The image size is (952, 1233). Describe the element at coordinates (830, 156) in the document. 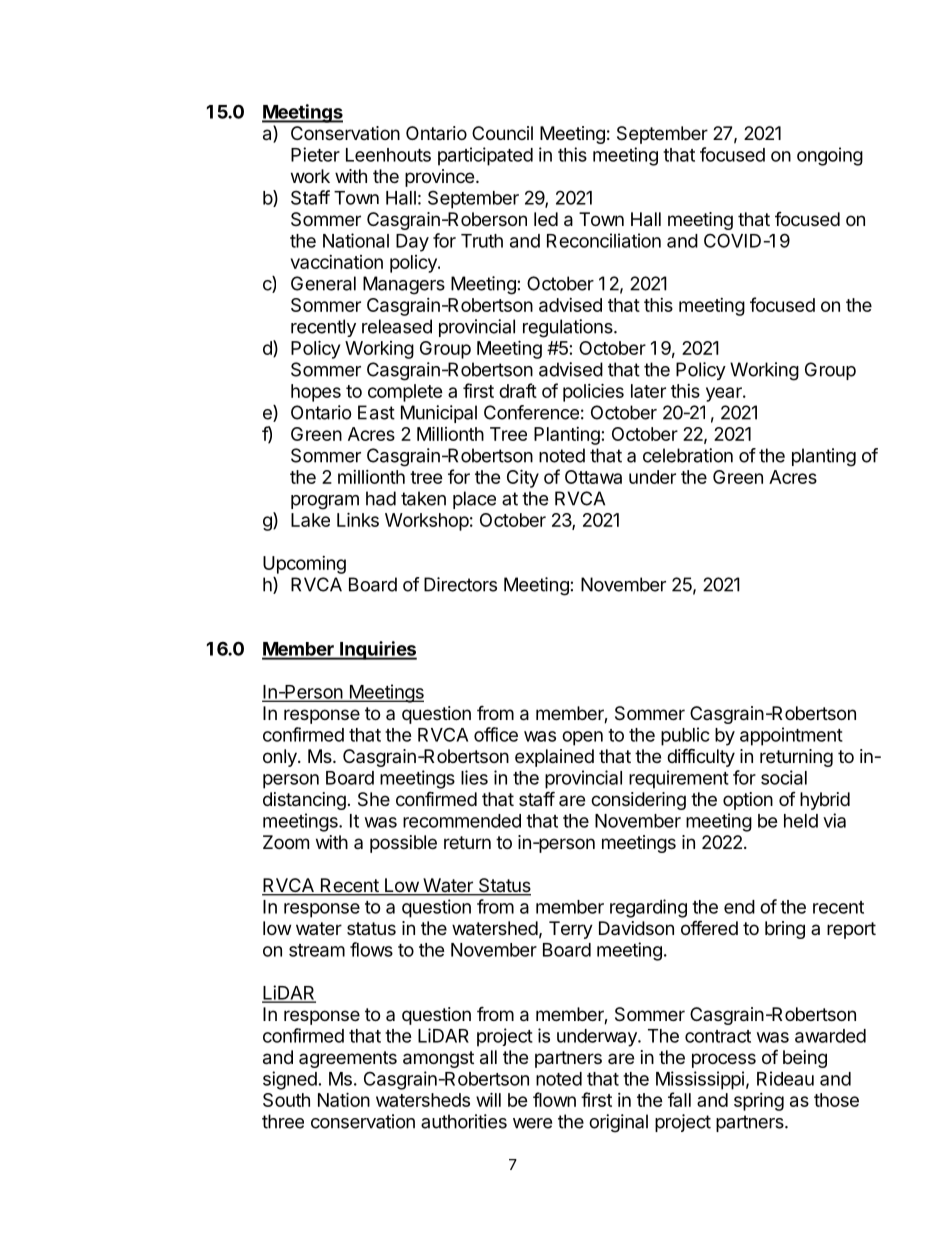

I see `ongoing` at that location.
